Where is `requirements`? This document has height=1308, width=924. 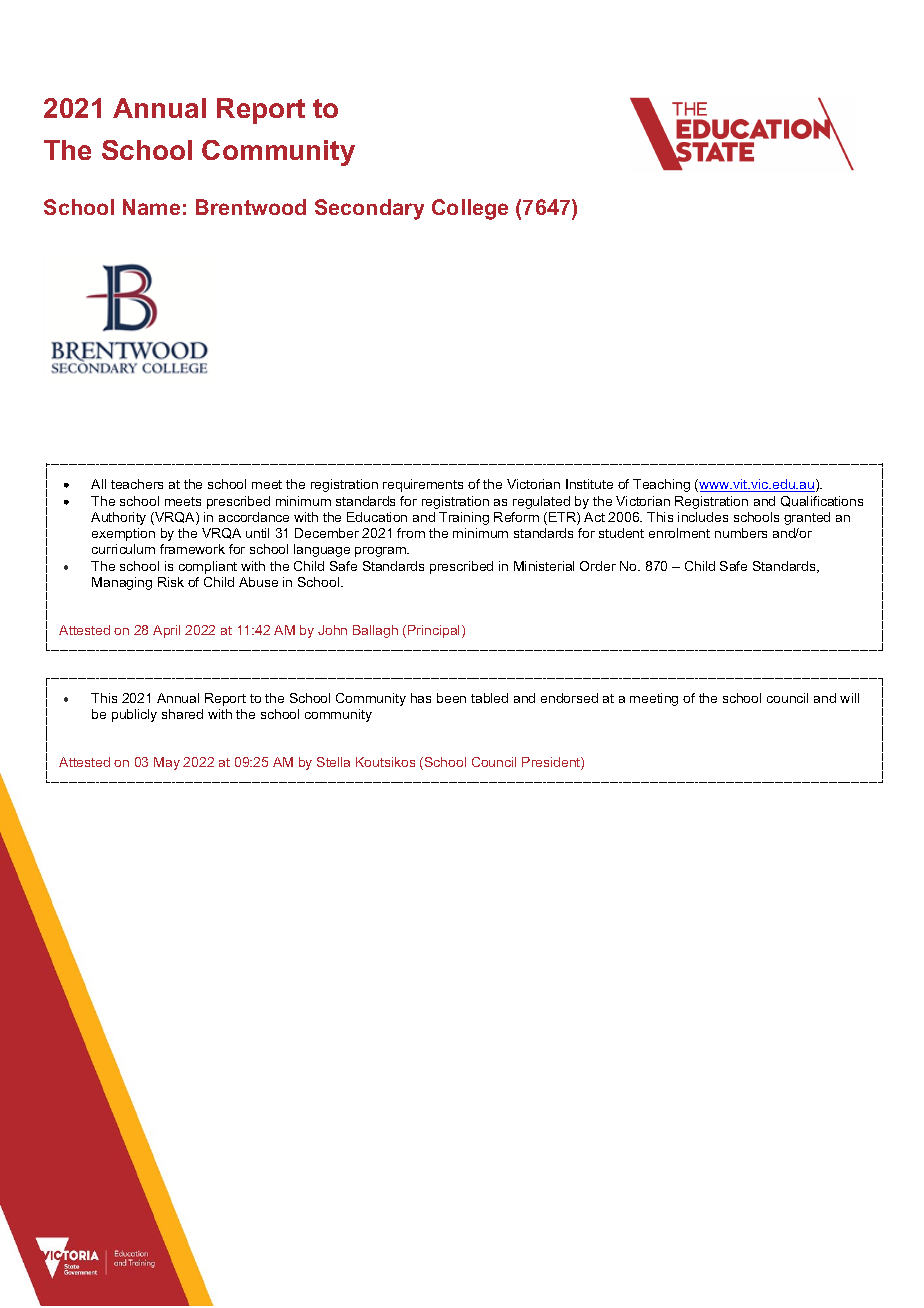
requirements is located at coordinates (423, 485).
